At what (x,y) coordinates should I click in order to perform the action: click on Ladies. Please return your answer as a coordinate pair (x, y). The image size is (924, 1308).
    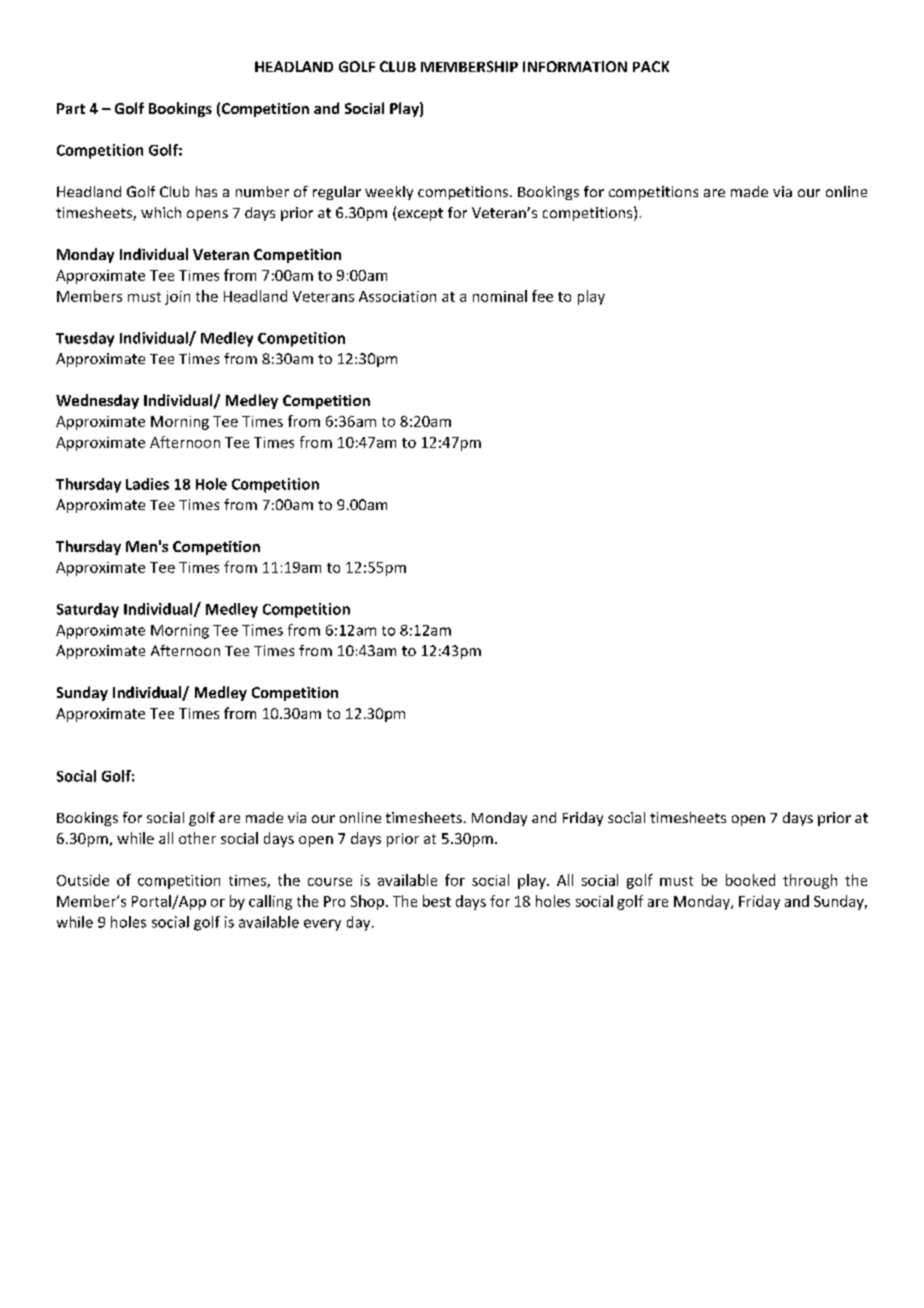
    Looking at the image, I should click on (147, 484).
